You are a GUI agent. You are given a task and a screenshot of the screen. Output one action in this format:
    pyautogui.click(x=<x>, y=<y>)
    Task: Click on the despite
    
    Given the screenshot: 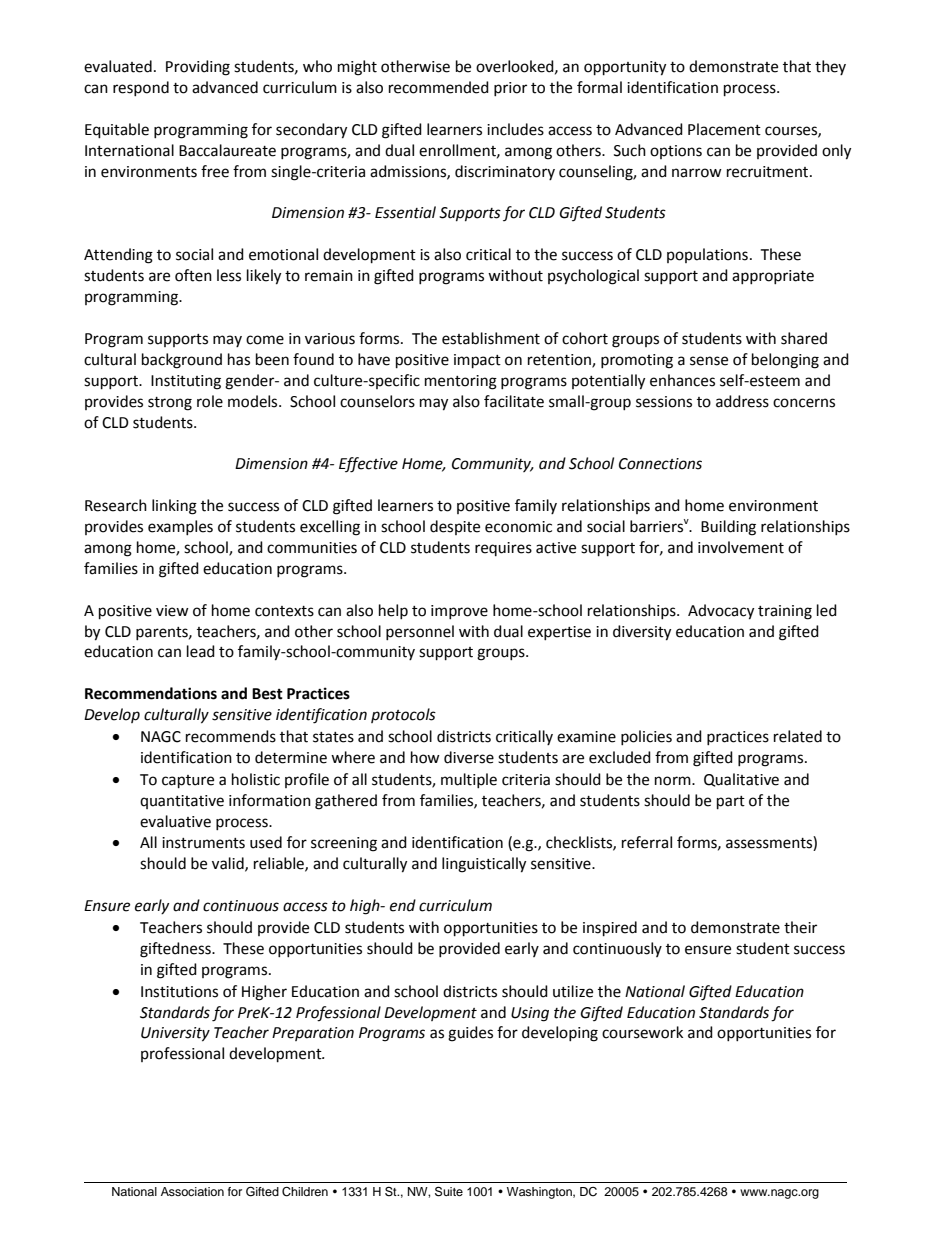 What is the action you would take?
    pyautogui.click(x=455, y=527)
